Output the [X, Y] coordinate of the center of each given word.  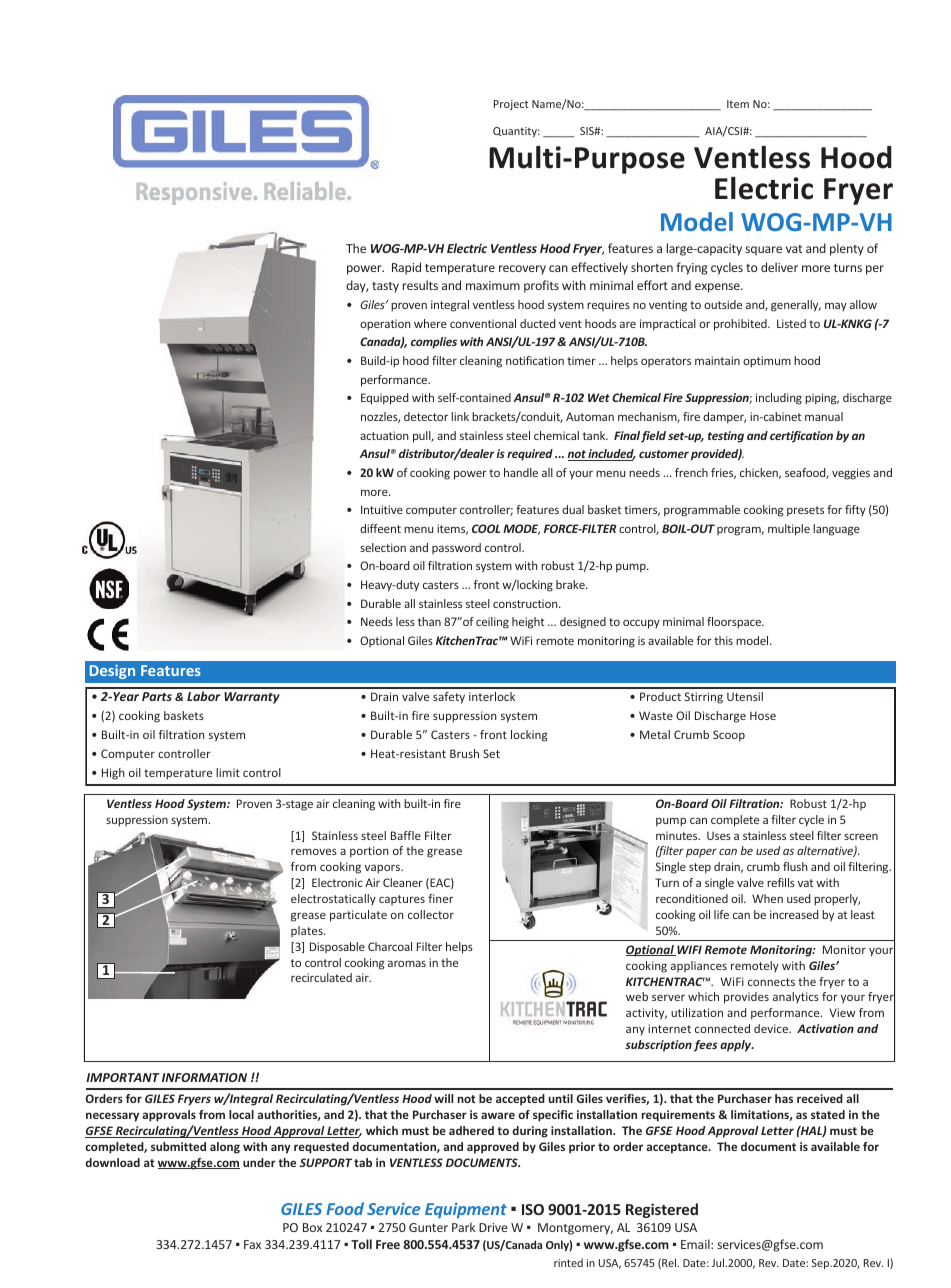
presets [805, 511]
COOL [486, 528]
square [763, 251]
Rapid [406, 268]
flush [795, 866]
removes [314, 851]
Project [511, 105]
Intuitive [382, 509]
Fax [252, 1244]
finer [440, 898]
